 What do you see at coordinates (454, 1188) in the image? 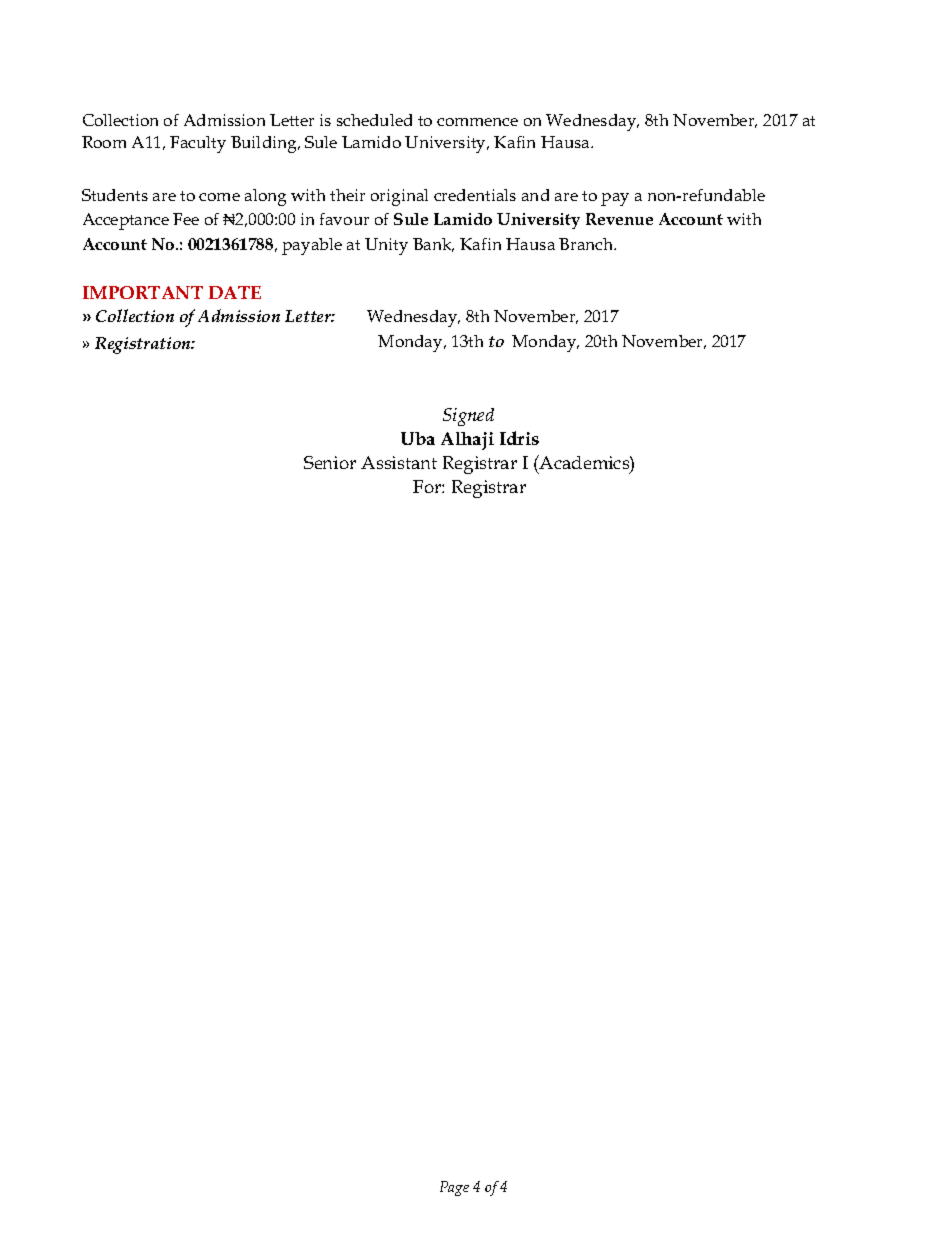
I see `Page` at bounding box center [454, 1188].
